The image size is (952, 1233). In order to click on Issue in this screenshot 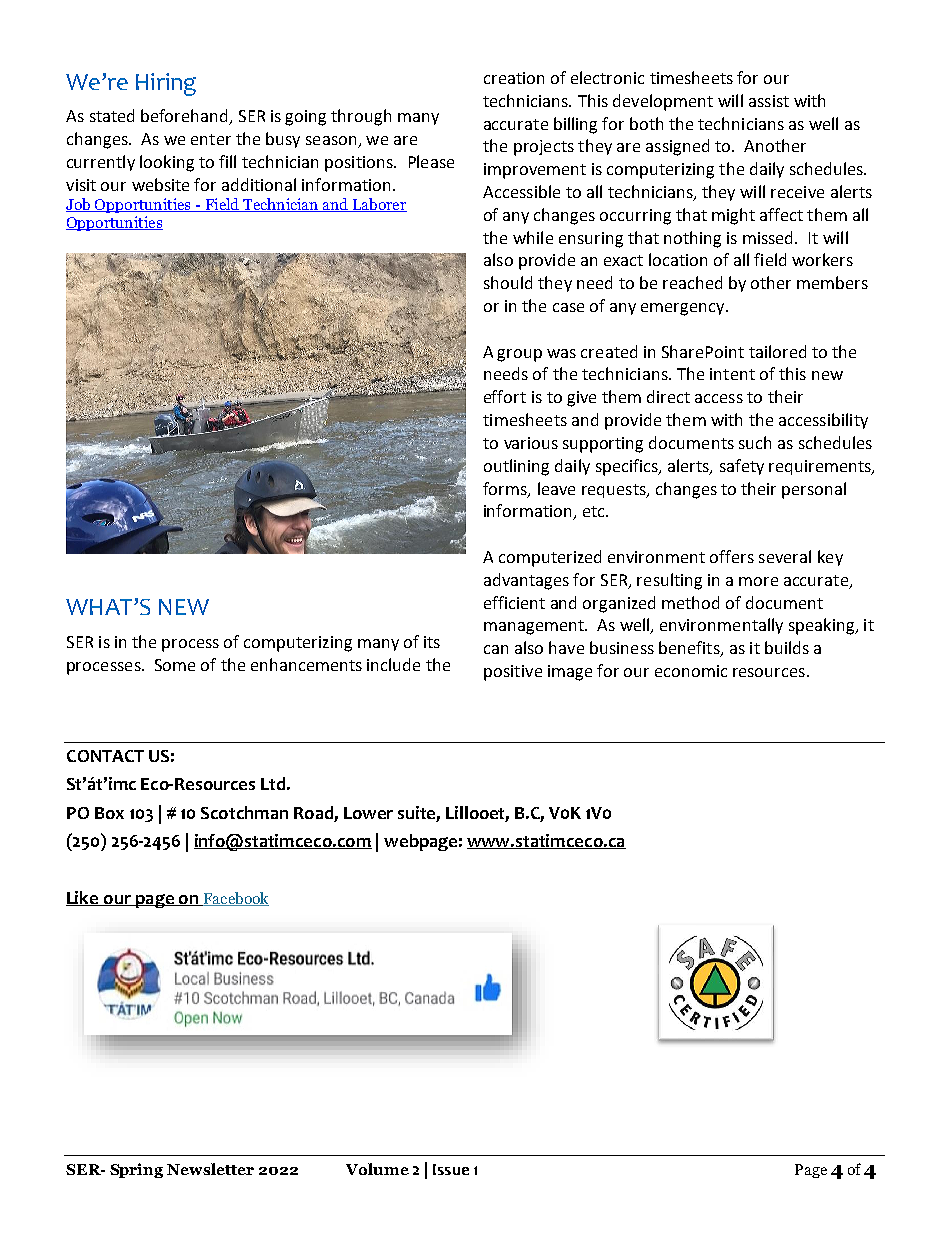, I will do `click(451, 1169)`.
